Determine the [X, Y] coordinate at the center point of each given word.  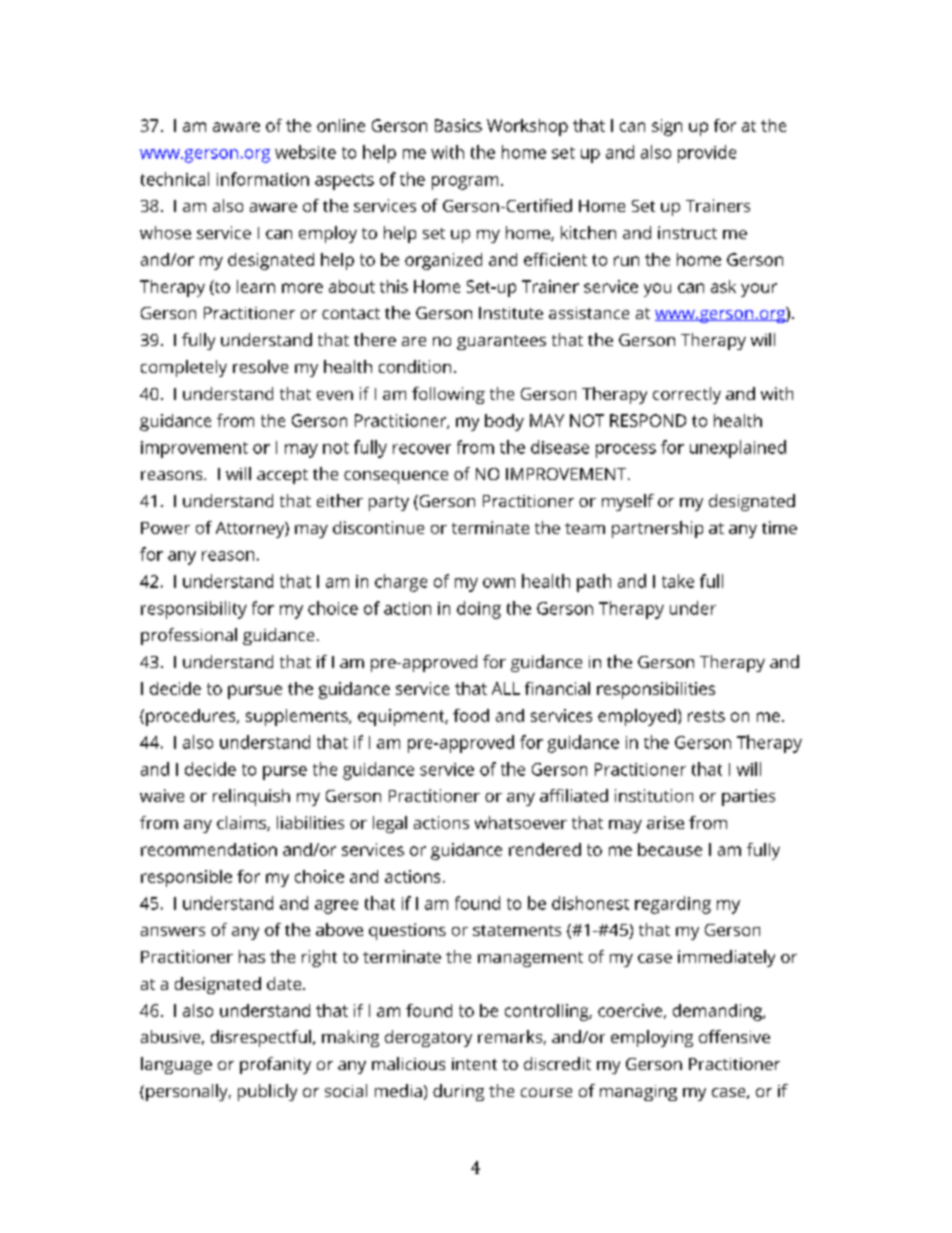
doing [479, 610]
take [678, 581]
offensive [734, 1036]
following [448, 395]
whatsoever [521, 822]
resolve [260, 366]
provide [707, 154]
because [670, 849]
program [465, 183]
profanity [275, 1065]
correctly [687, 395]
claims [242, 823]
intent [474, 1064]
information [263, 179]
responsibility [194, 610]
